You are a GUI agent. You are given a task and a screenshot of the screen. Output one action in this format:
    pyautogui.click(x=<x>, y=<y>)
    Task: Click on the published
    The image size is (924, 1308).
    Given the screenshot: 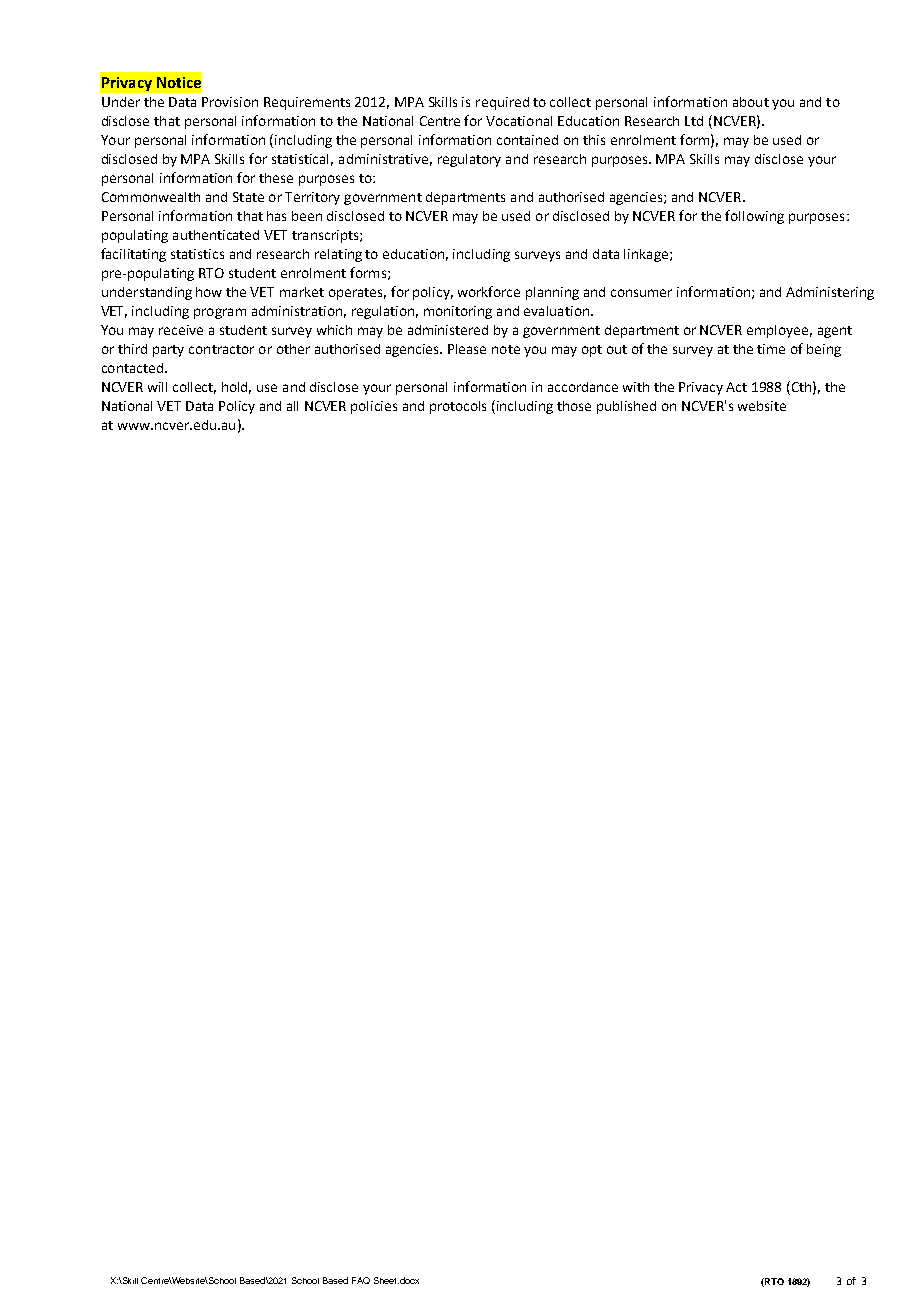 What is the action you would take?
    pyautogui.click(x=626, y=407)
